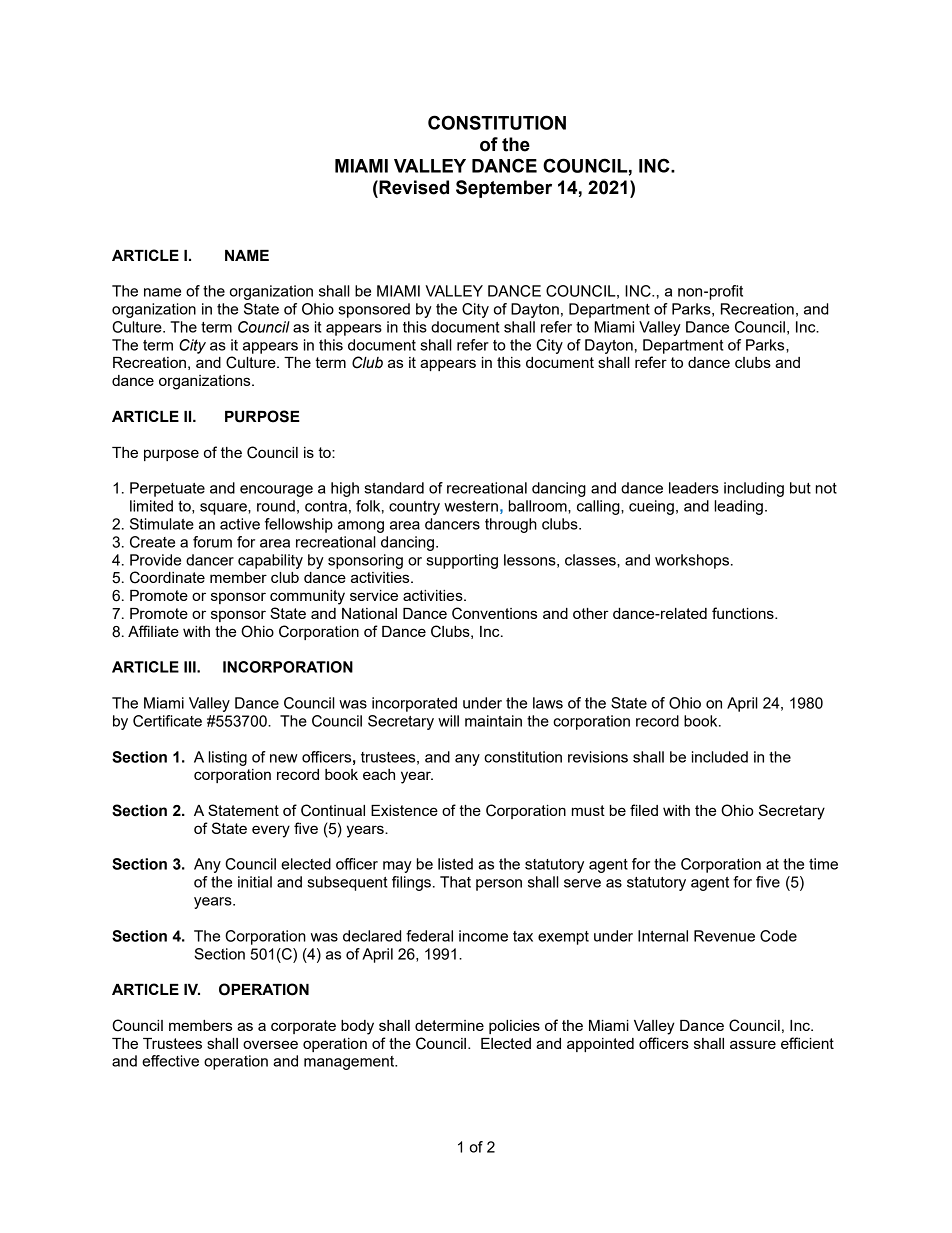 This page has width=952, height=1233. I want to click on listed, so click(455, 864).
